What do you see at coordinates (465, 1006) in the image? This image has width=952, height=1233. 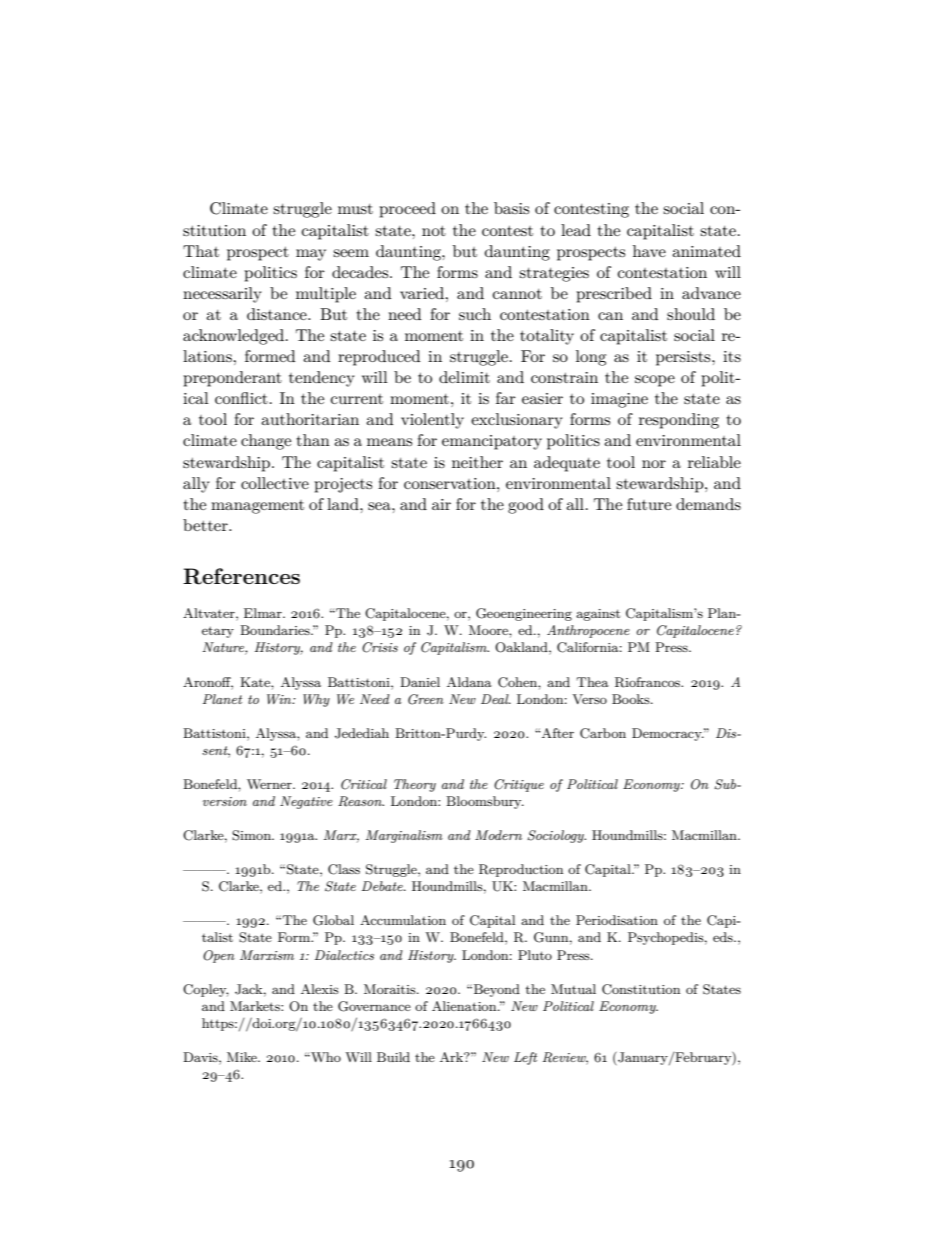 I see `Alienation` at bounding box center [465, 1006].
